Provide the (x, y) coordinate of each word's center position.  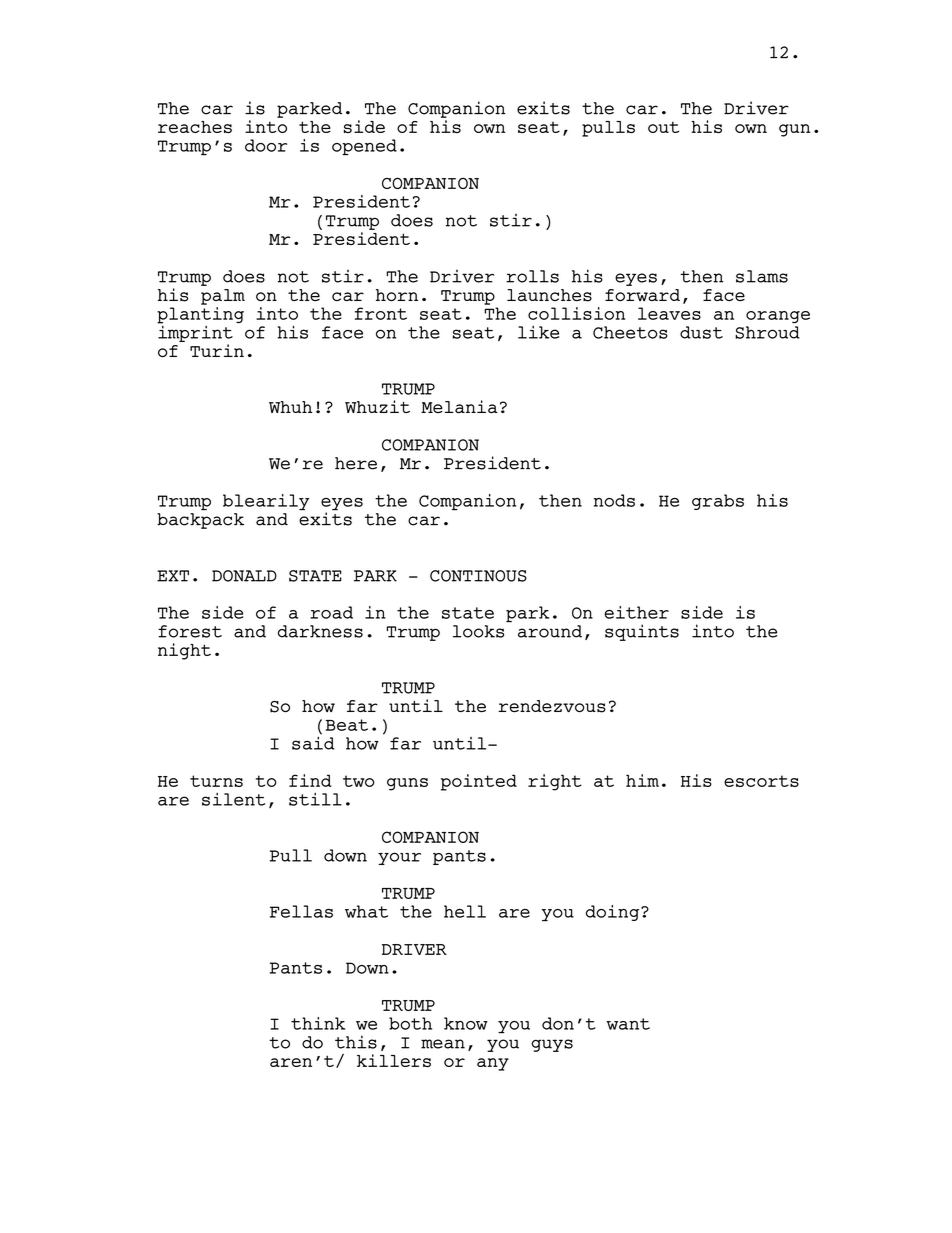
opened (364, 147)
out (663, 127)
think (318, 1023)
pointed (479, 782)
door (266, 145)
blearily (266, 502)
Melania (459, 406)
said (313, 742)
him (642, 780)
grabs (718, 502)
